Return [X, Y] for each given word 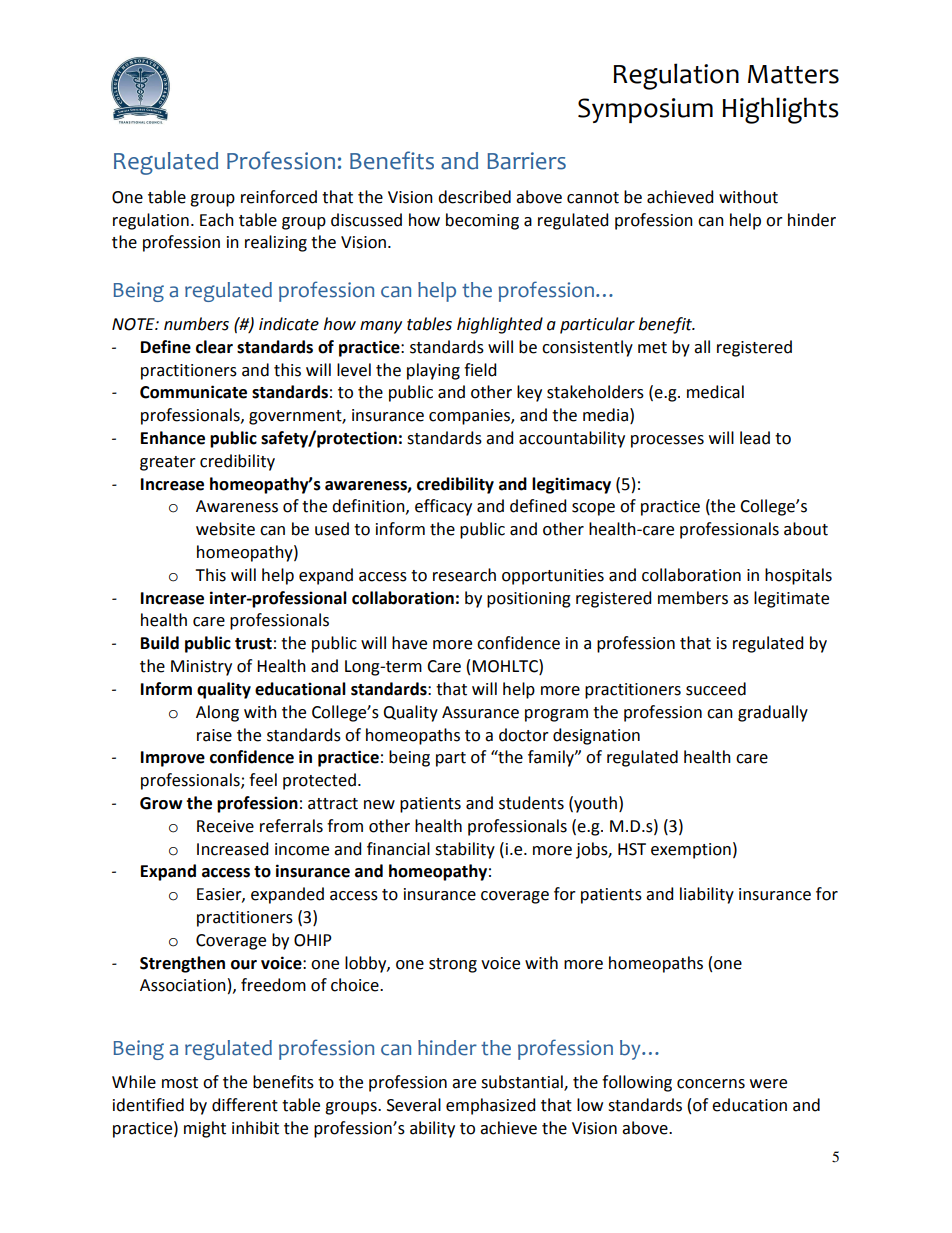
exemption [691, 851]
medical [715, 392]
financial [398, 849]
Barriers [526, 161]
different [245, 1105]
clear [214, 347]
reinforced [279, 197]
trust [253, 644]
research [464, 575]
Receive [225, 826]
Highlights [780, 110]
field [480, 370]
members [693, 598]
